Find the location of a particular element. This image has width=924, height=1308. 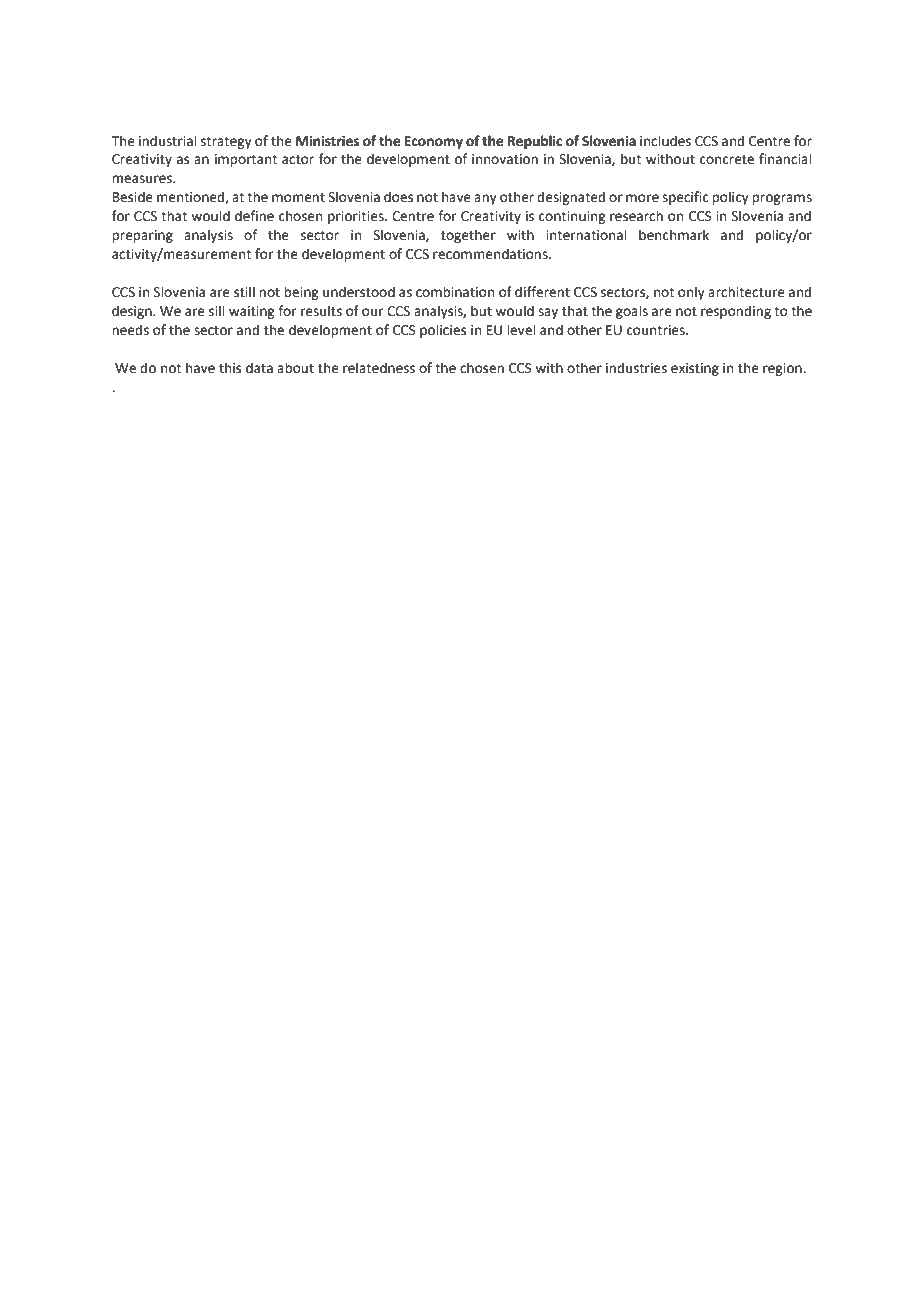

strategy is located at coordinates (226, 143).
